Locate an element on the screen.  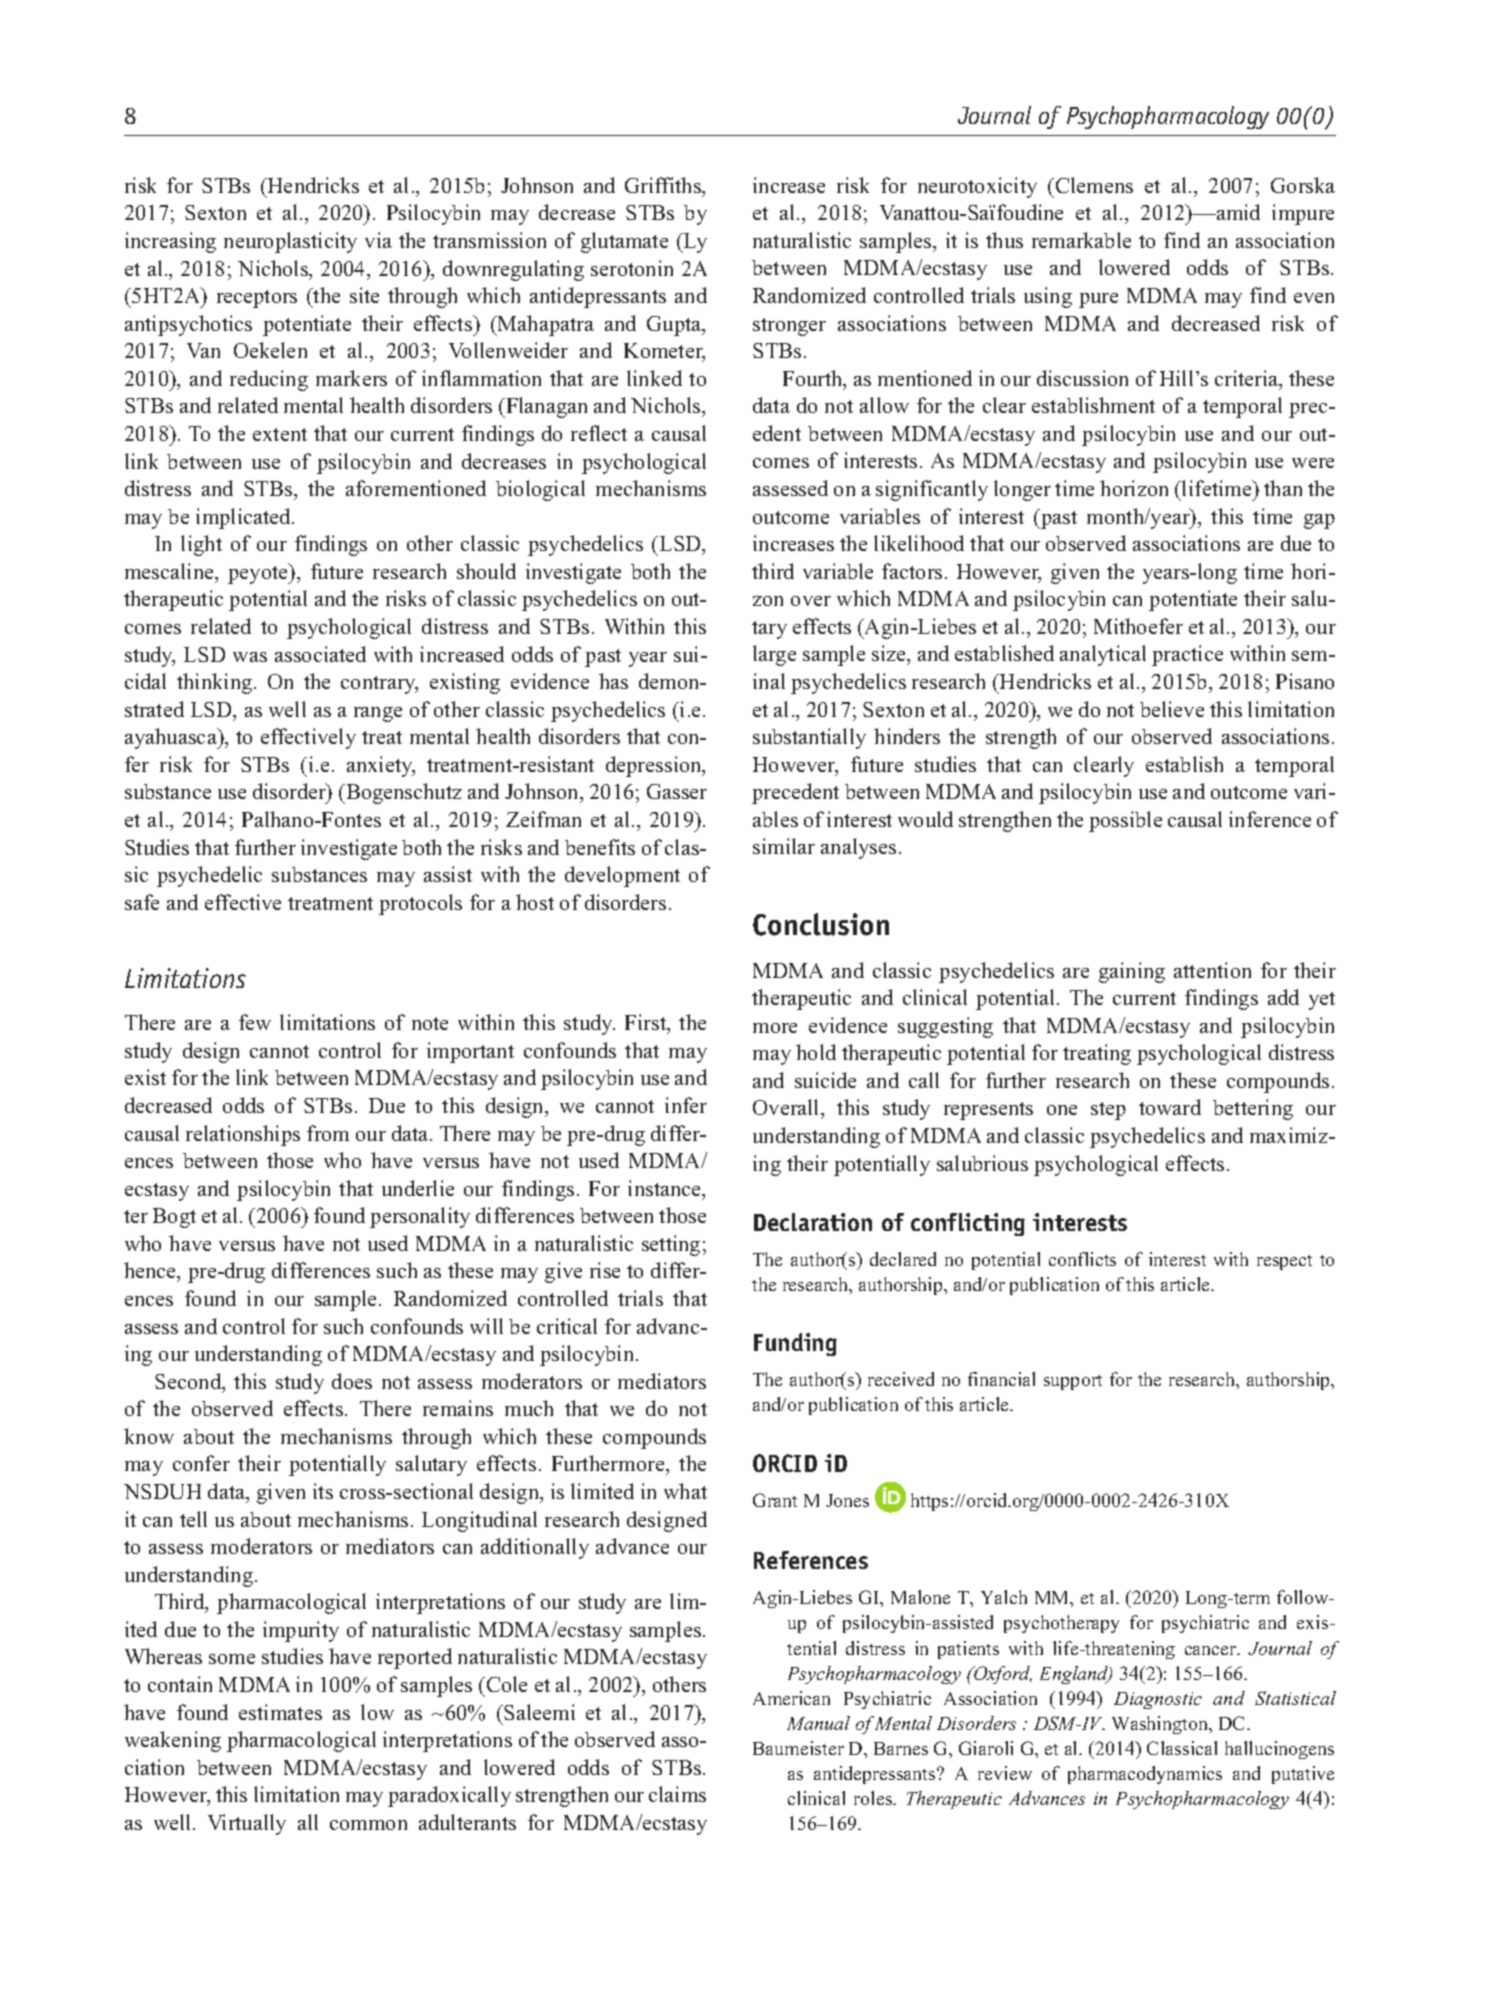
conflicts is located at coordinates (1082, 1259).
